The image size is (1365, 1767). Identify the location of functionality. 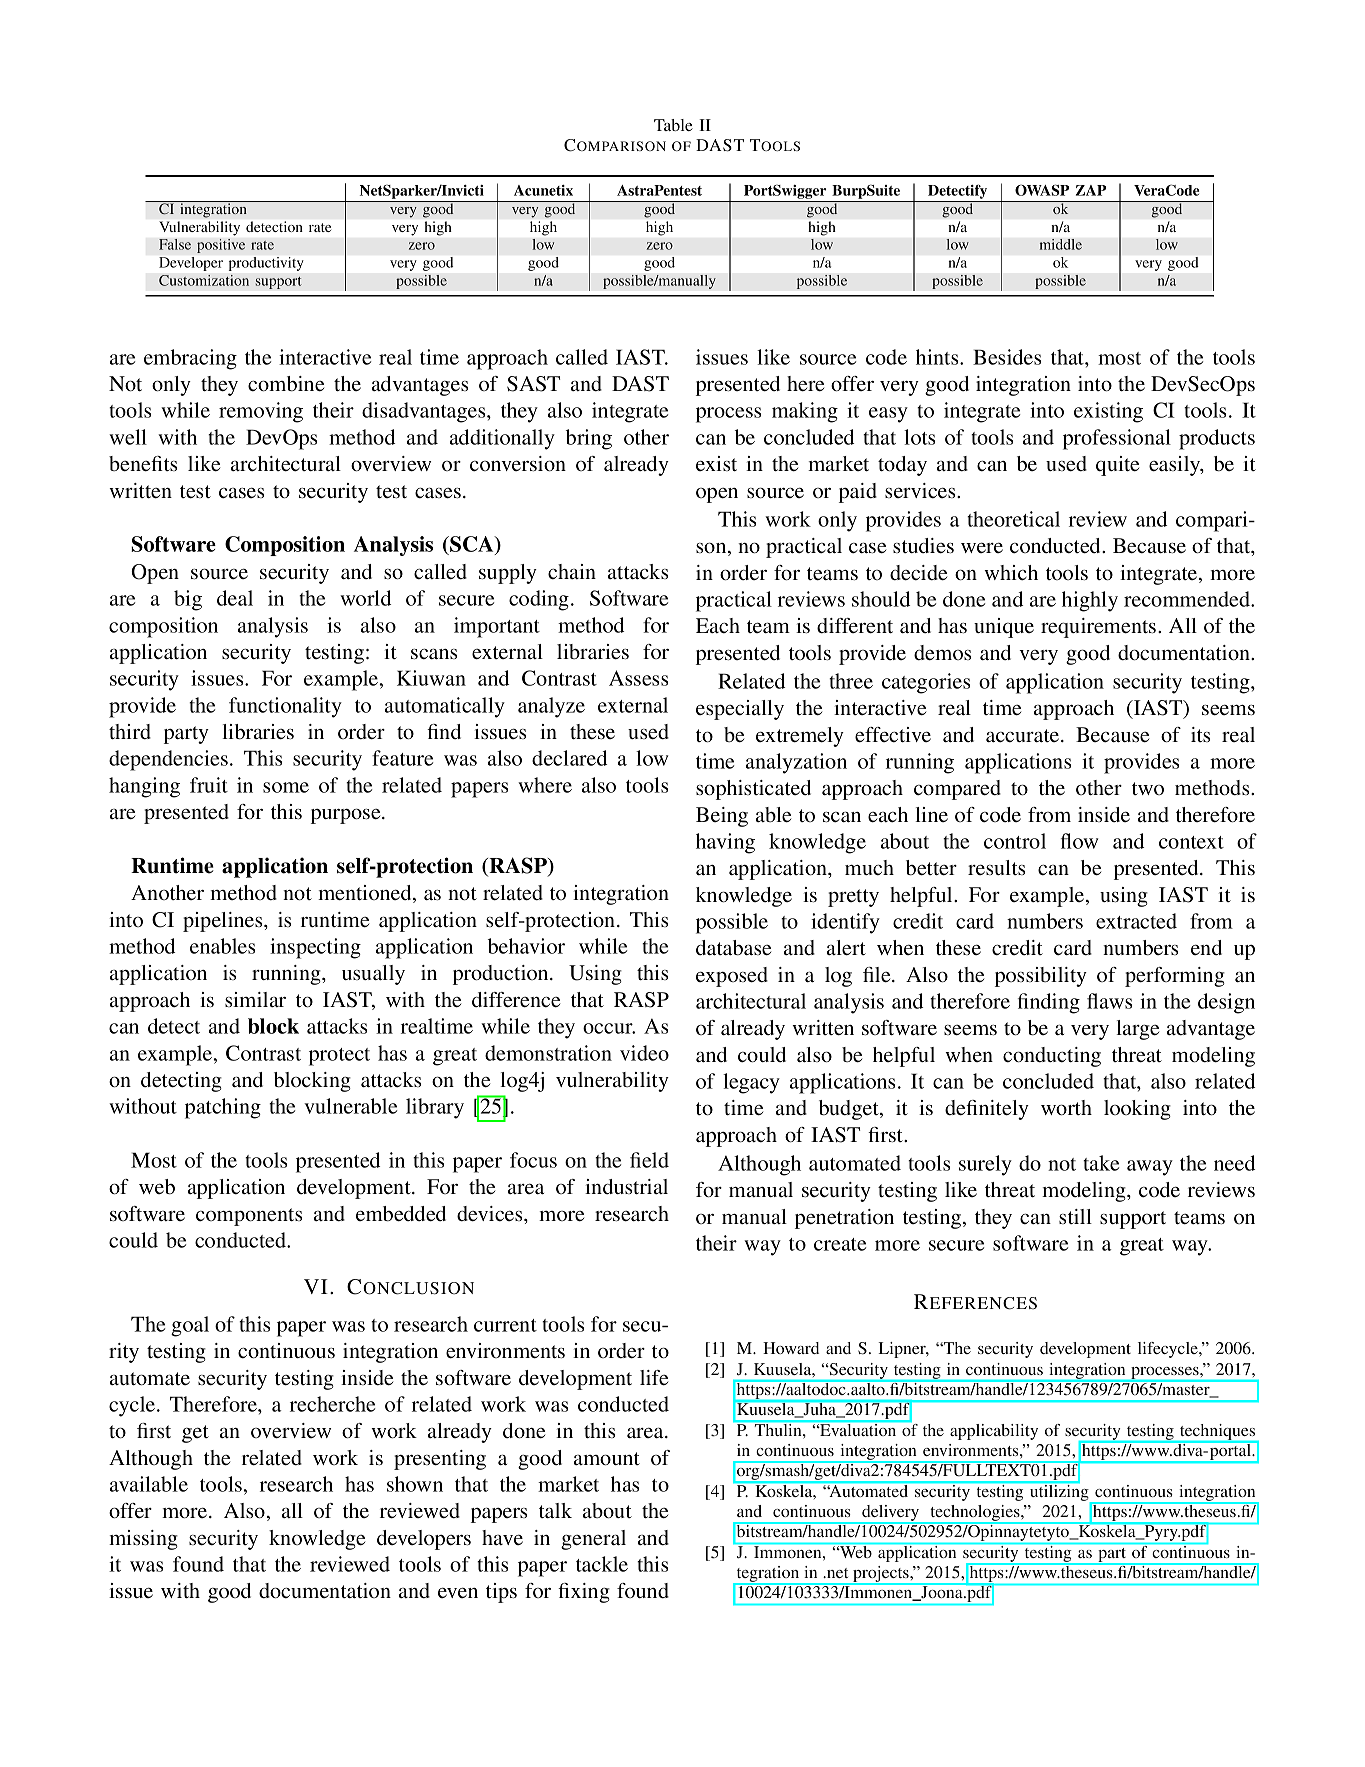
(285, 707).
